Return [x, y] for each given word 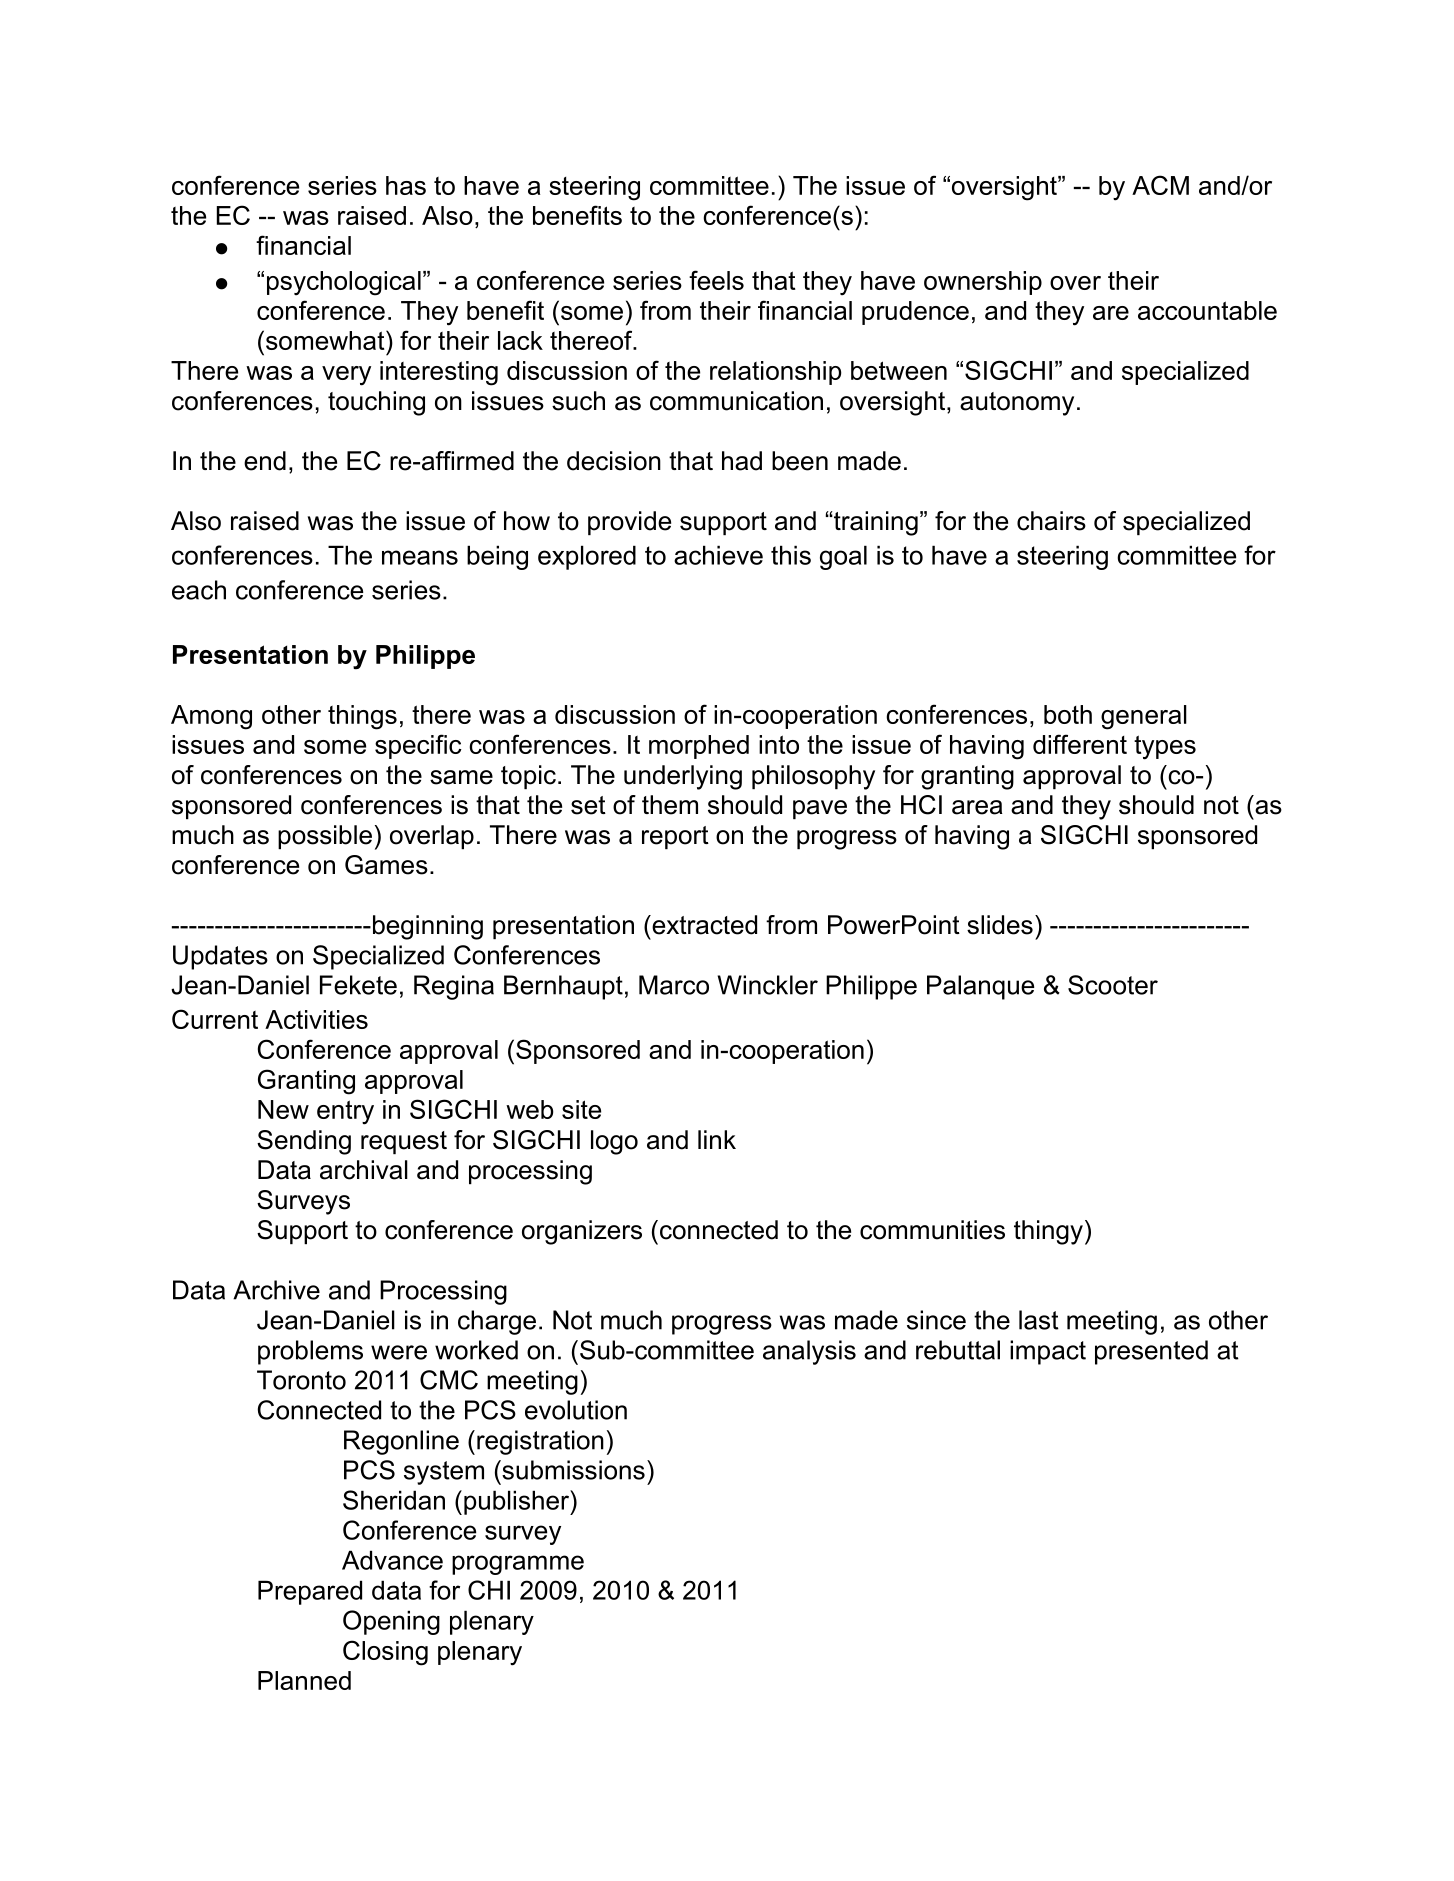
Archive [276, 1290]
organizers [582, 1232]
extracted [703, 925]
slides [1000, 925]
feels [716, 280]
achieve [718, 555]
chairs [1051, 521]
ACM [1160, 185]
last [1039, 1320]
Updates [220, 957]
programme [518, 1565]
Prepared [310, 1592]
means [420, 557]
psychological [344, 283]
